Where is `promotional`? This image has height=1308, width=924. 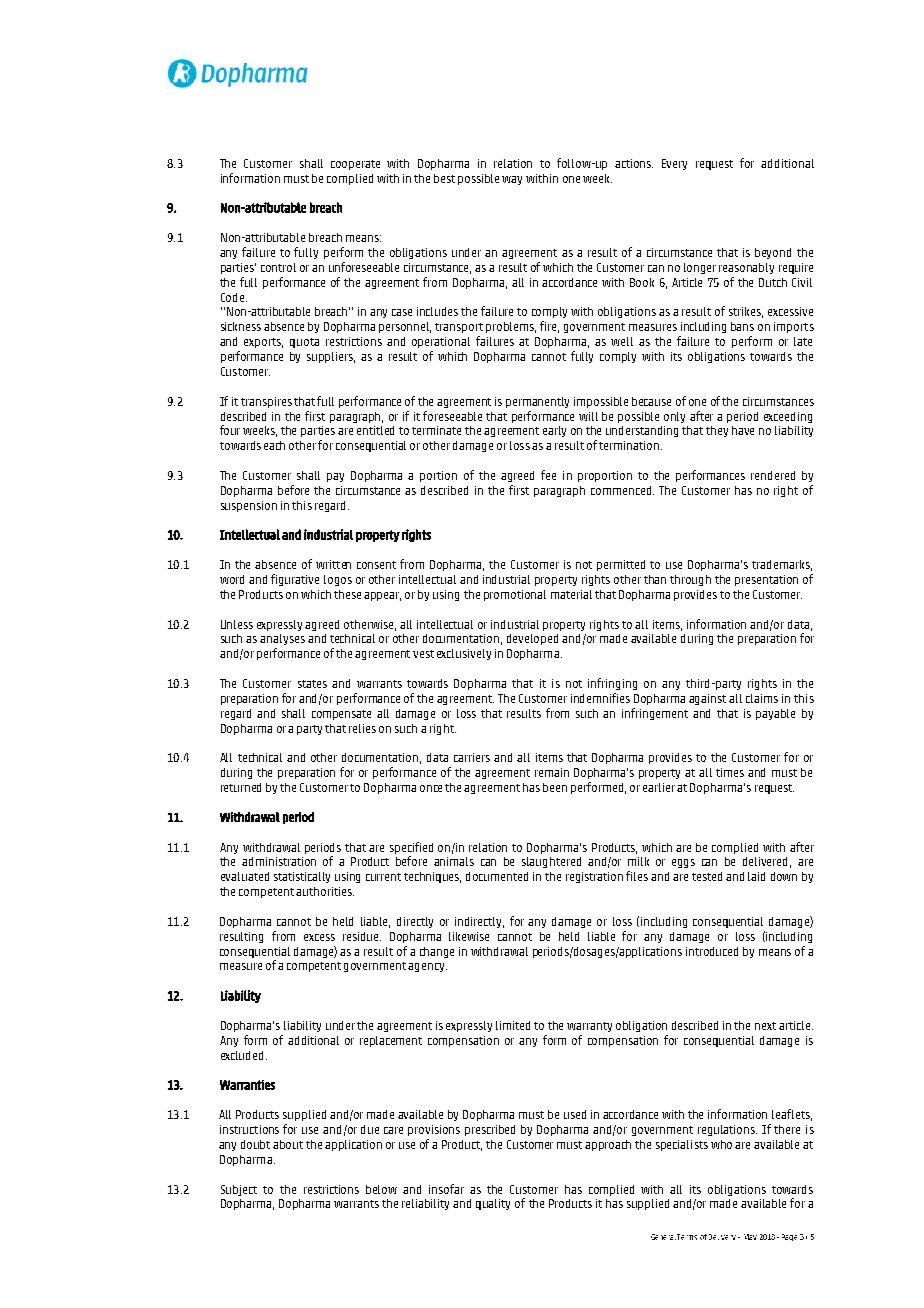 promotional is located at coordinates (515, 595).
